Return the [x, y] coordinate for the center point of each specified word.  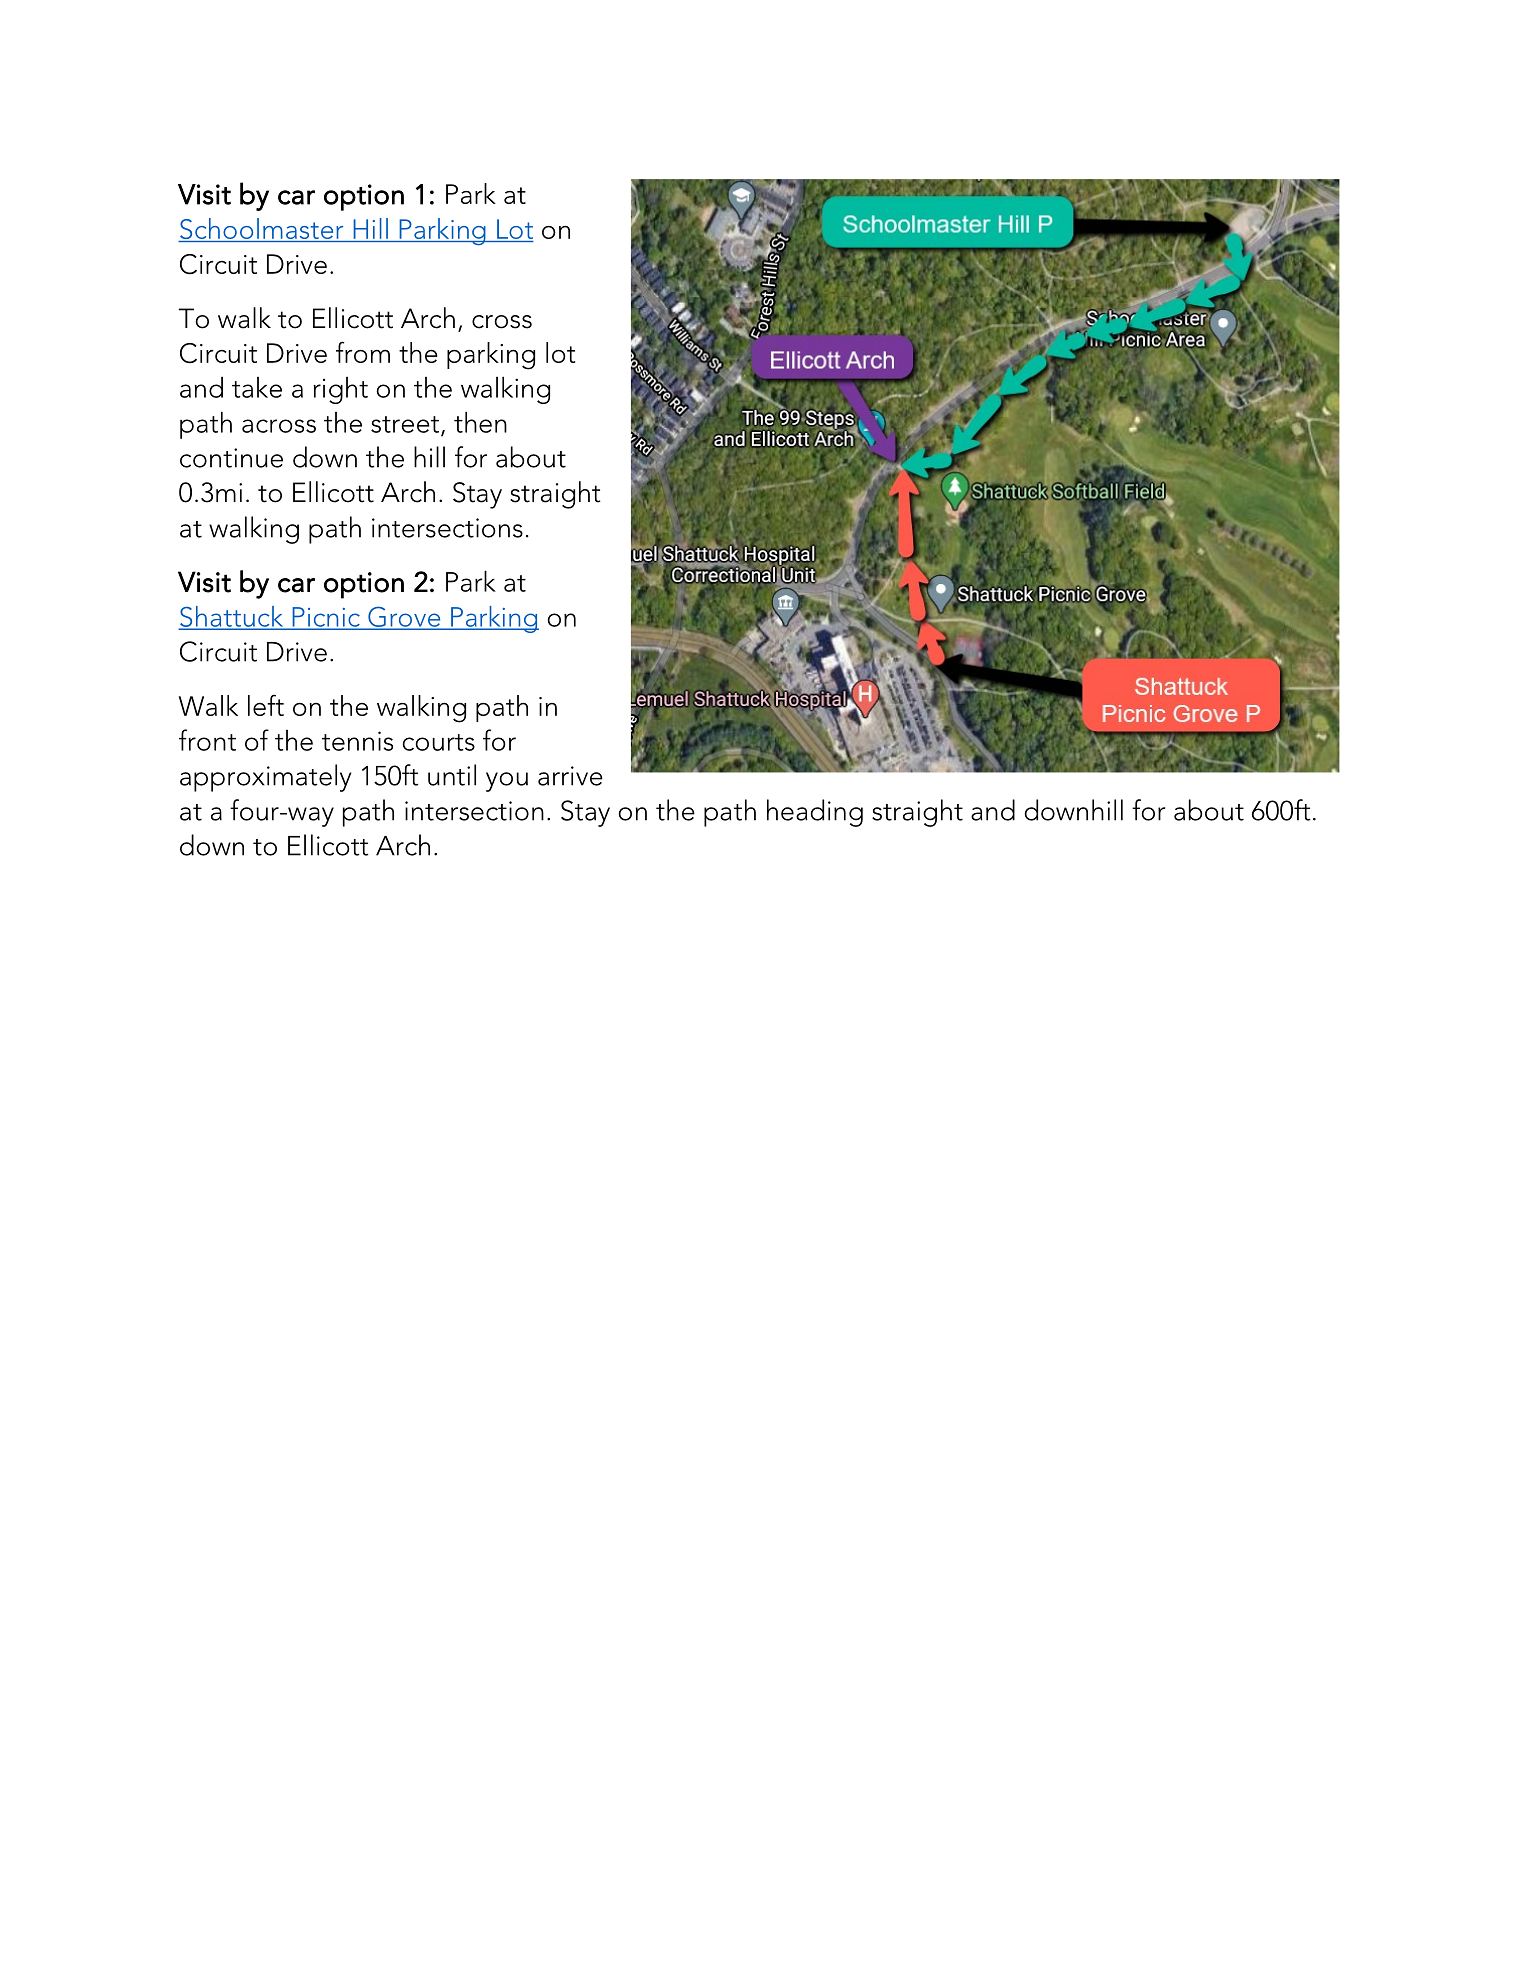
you [507, 782]
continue [231, 458]
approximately [265, 778]
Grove [404, 617]
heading [815, 813]
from [363, 352]
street [405, 424]
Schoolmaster [262, 230]
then [480, 422]
